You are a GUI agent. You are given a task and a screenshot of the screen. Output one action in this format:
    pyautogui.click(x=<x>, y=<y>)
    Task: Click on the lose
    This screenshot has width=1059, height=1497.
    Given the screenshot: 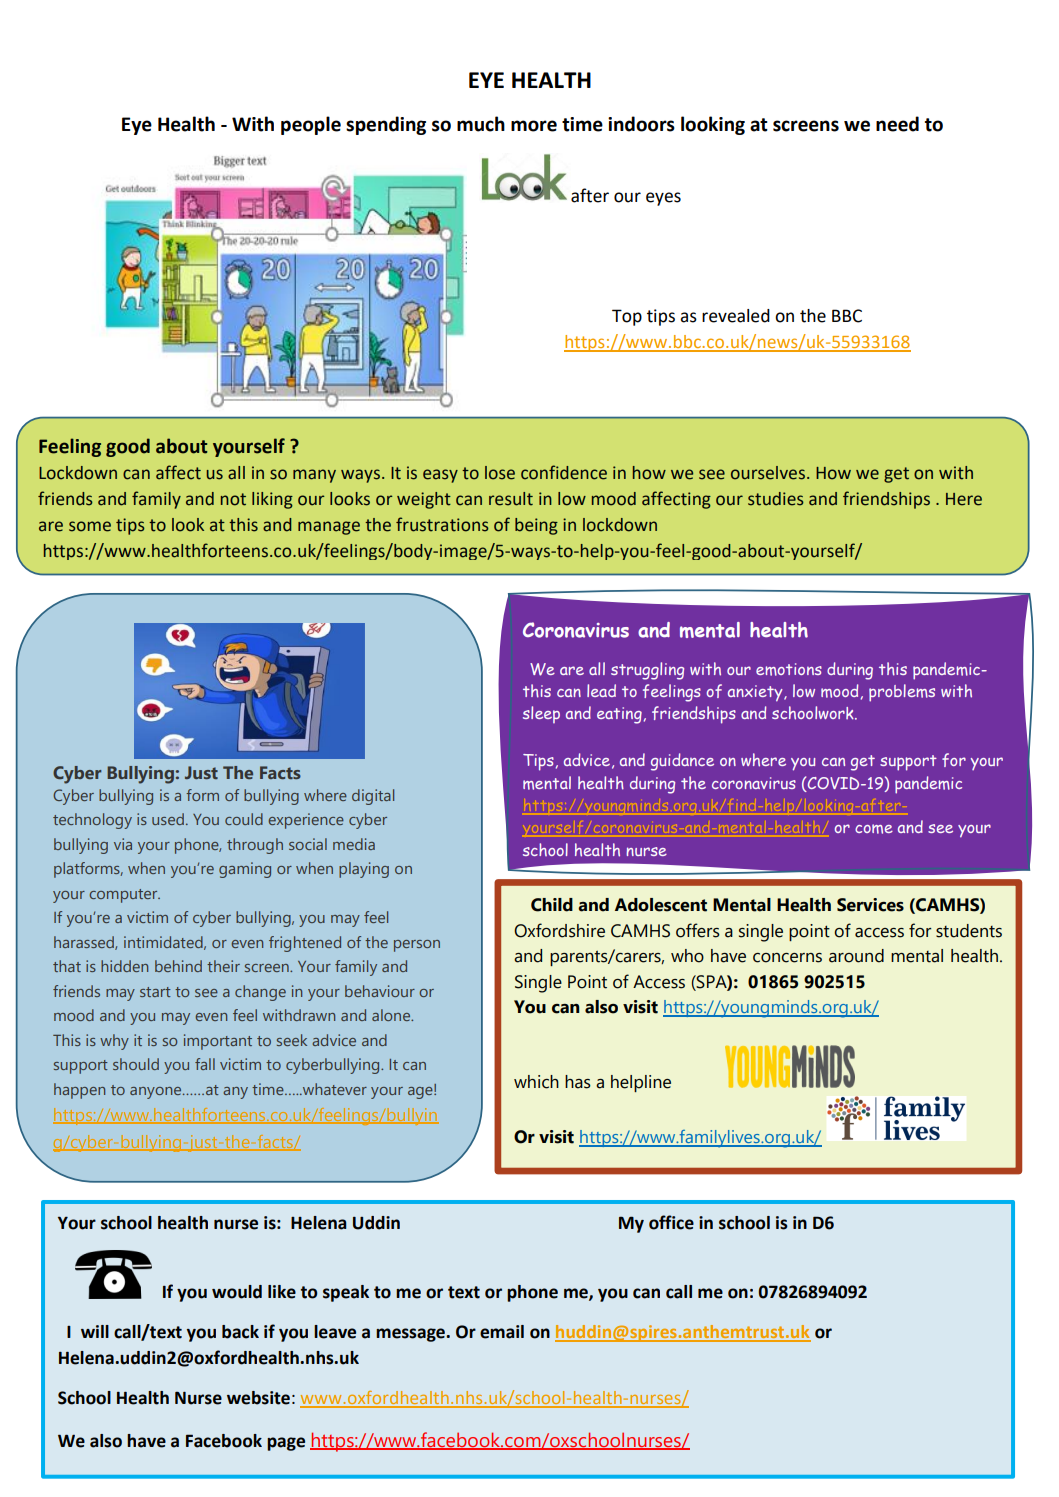 What is the action you would take?
    pyautogui.click(x=500, y=473)
